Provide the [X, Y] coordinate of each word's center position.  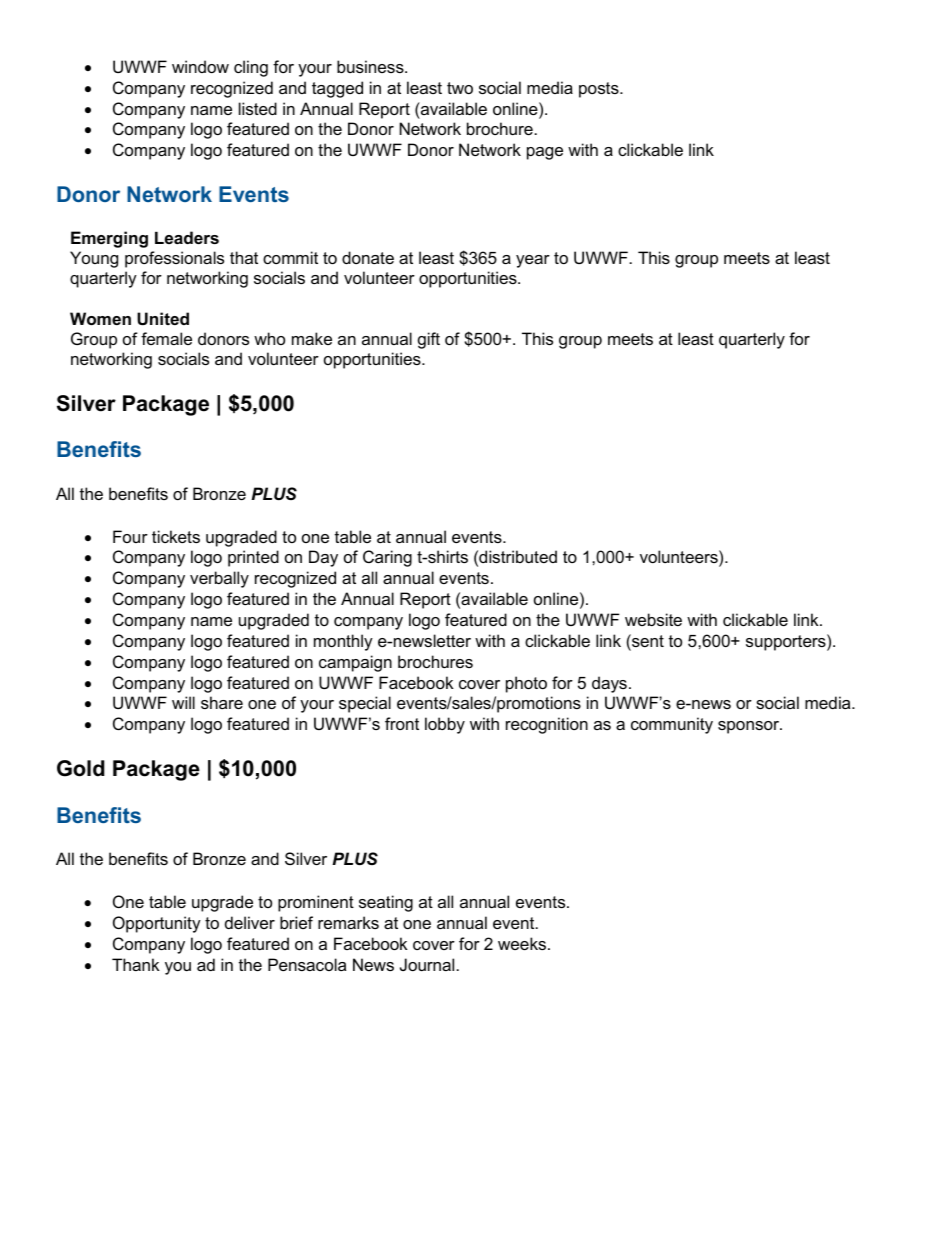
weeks [522, 943]
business [371, 66]
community [672, 725]
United [163, 318]
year [533, 261]
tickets [176, 536]
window [200, 66]
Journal [427, 964]
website [653, 619]
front [402, 723]
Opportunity [157, 924]
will [183, 702]
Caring [387, 558]
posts [600, 90]
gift [429, 340]
